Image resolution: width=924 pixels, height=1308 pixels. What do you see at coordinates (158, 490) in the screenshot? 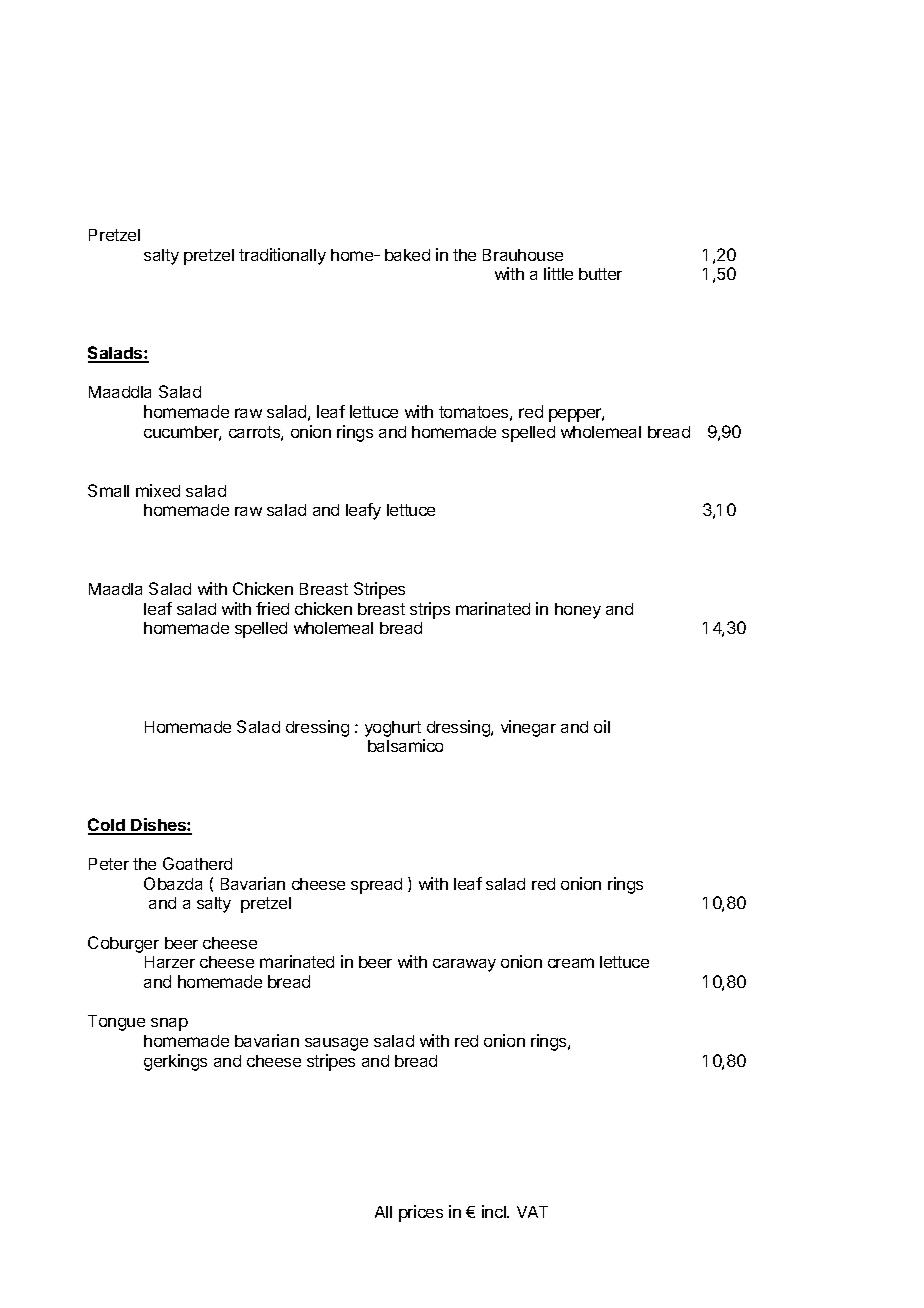
I see `mixed` at bounding box center [158, 490].
